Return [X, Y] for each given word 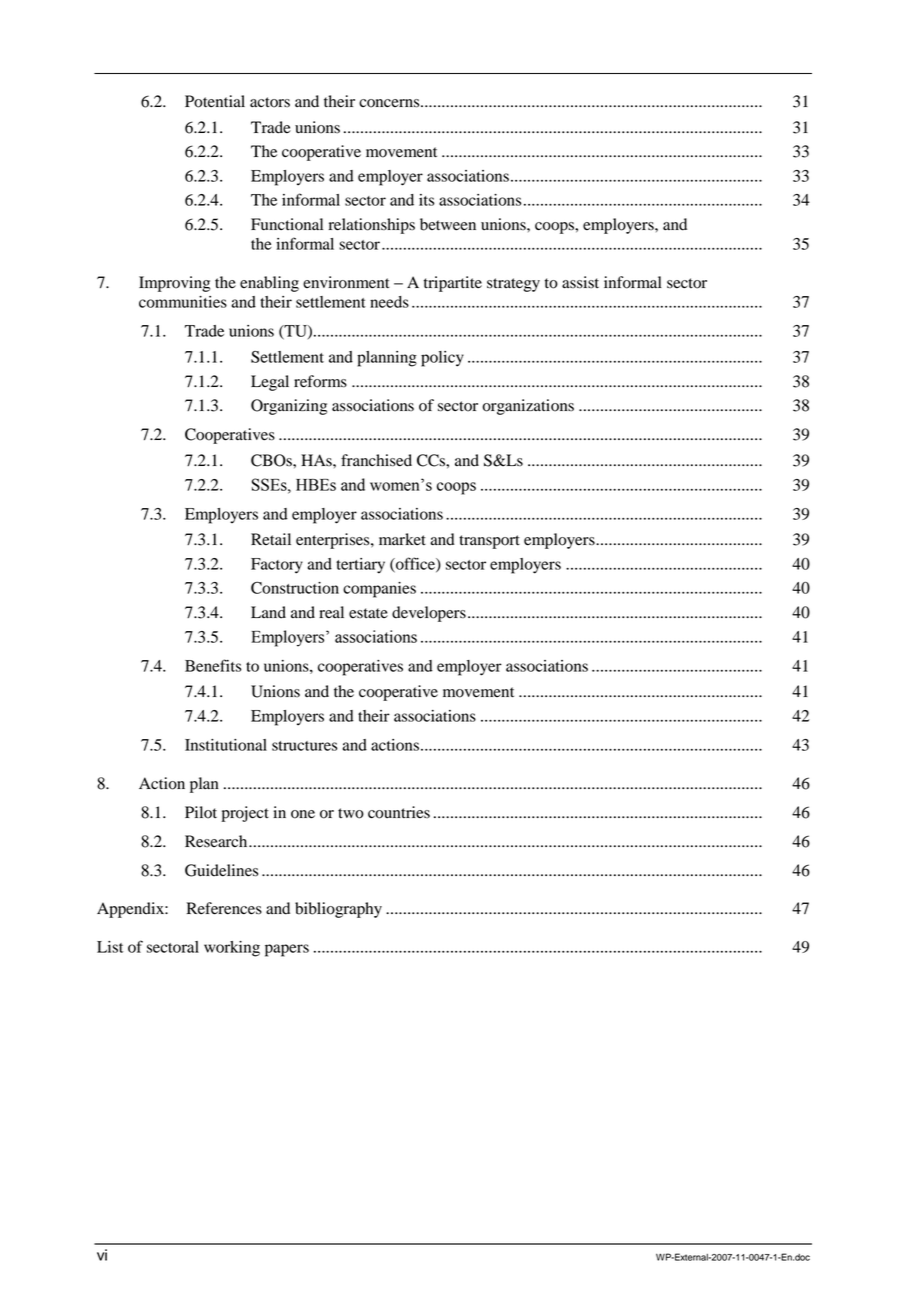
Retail [271, 539]
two [351, 813]
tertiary [360, 566]
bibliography [338, 910]
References [224, 908]
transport [489, 542]
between [448, 224]
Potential [215, 101]
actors [270, 102]
